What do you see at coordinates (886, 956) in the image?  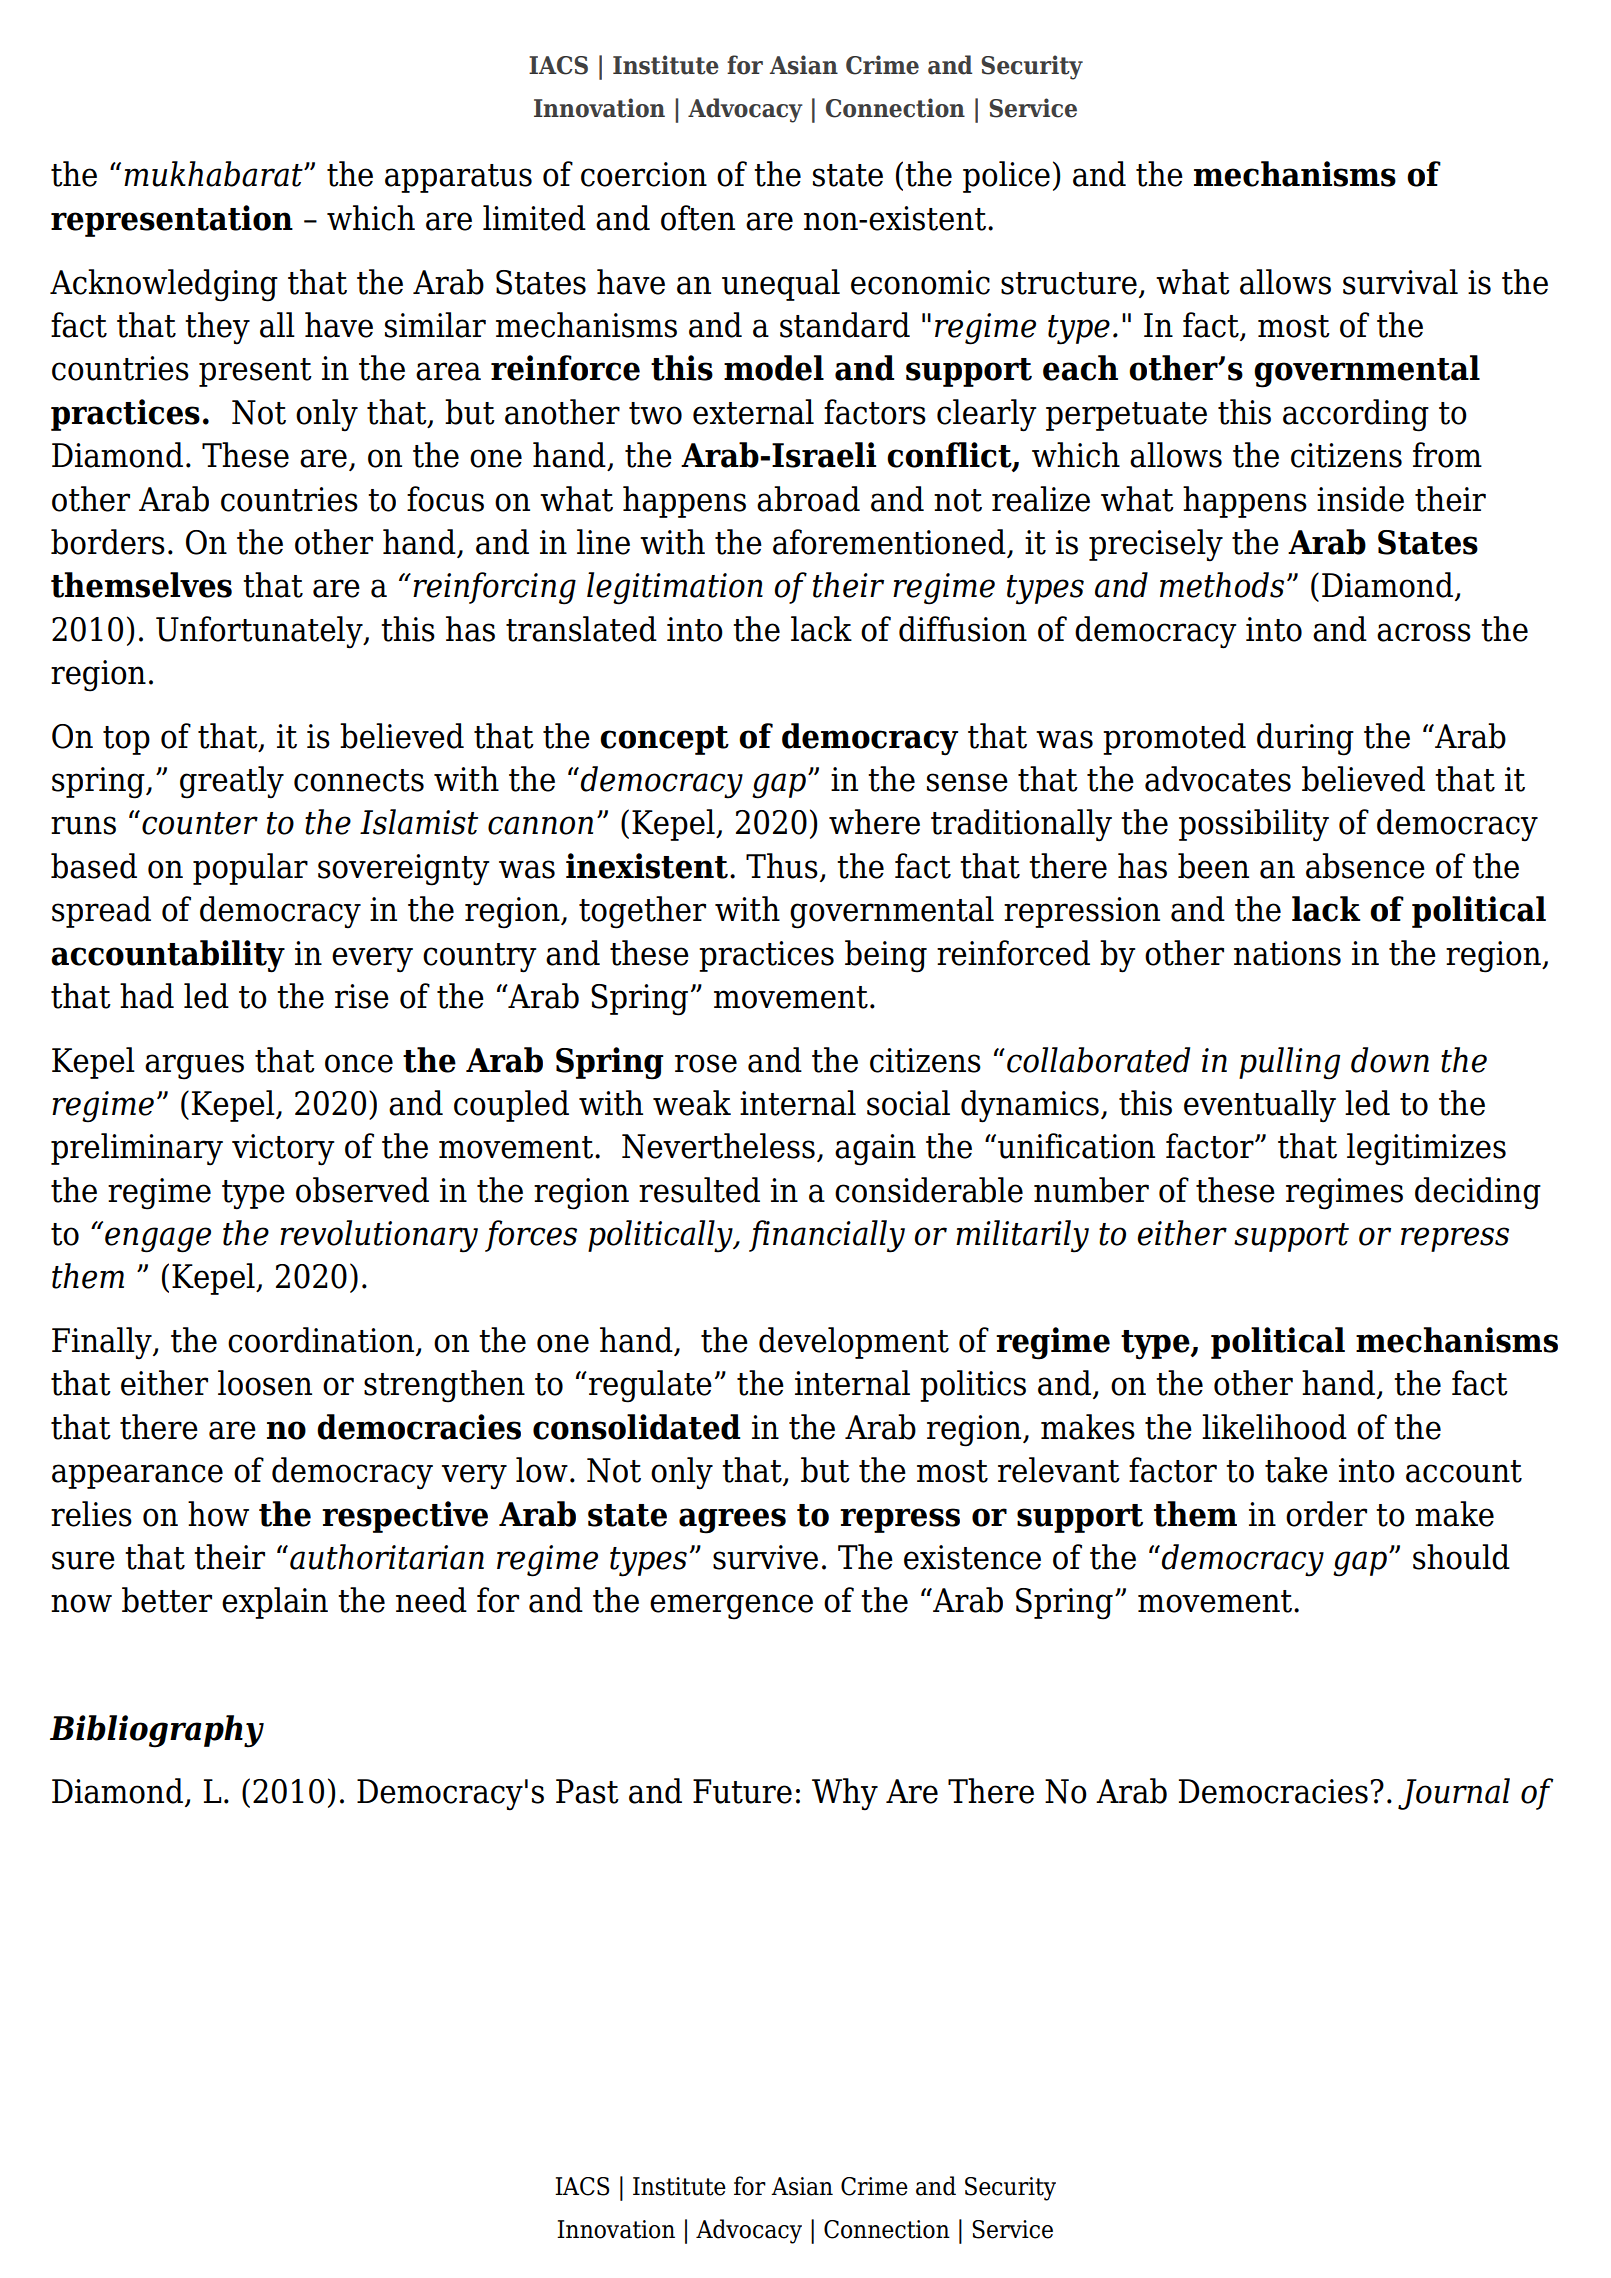 I see `being` at bounding box center [886, 956].
